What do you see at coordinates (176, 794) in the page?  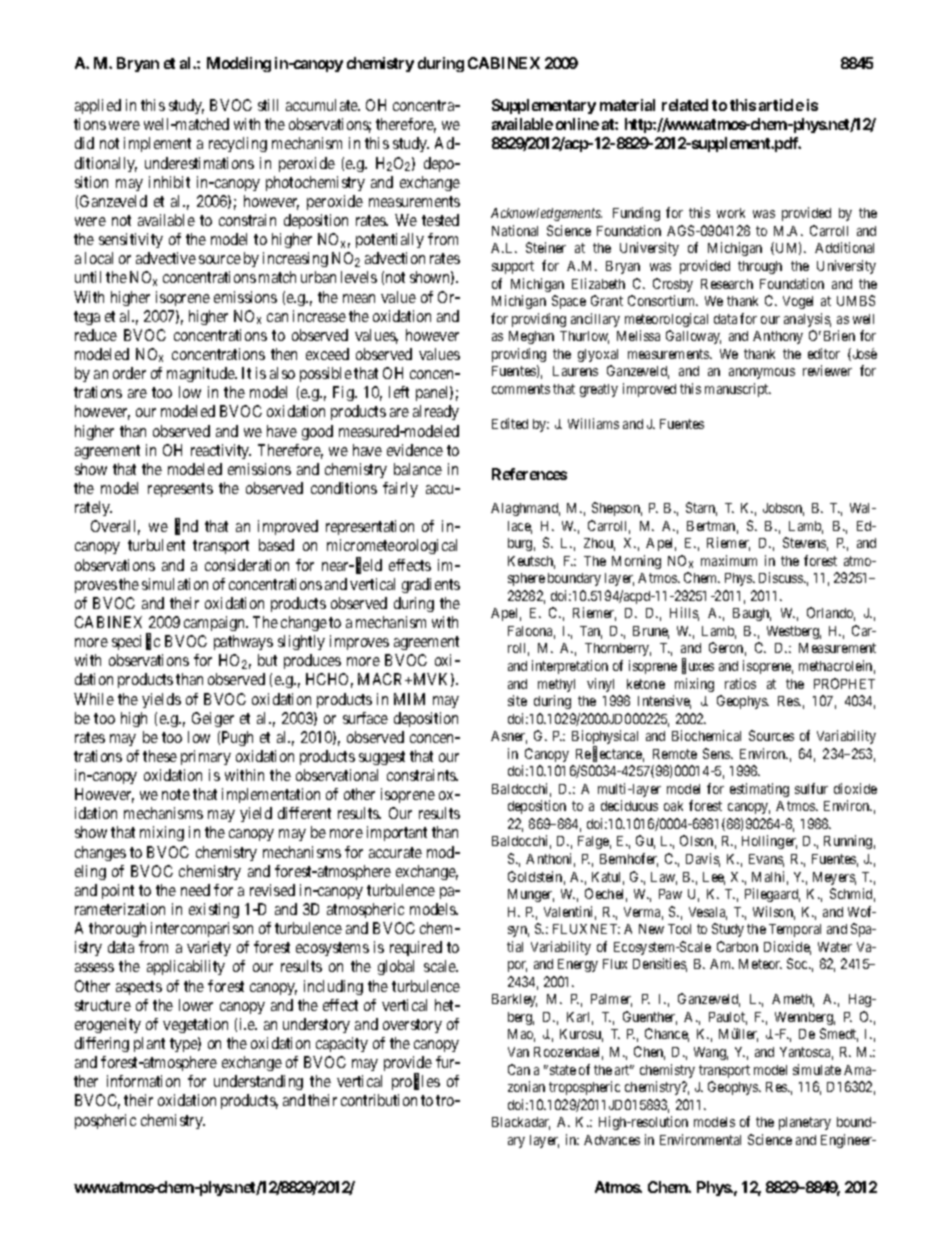 I see `note` at bounding box center [176, 794].
